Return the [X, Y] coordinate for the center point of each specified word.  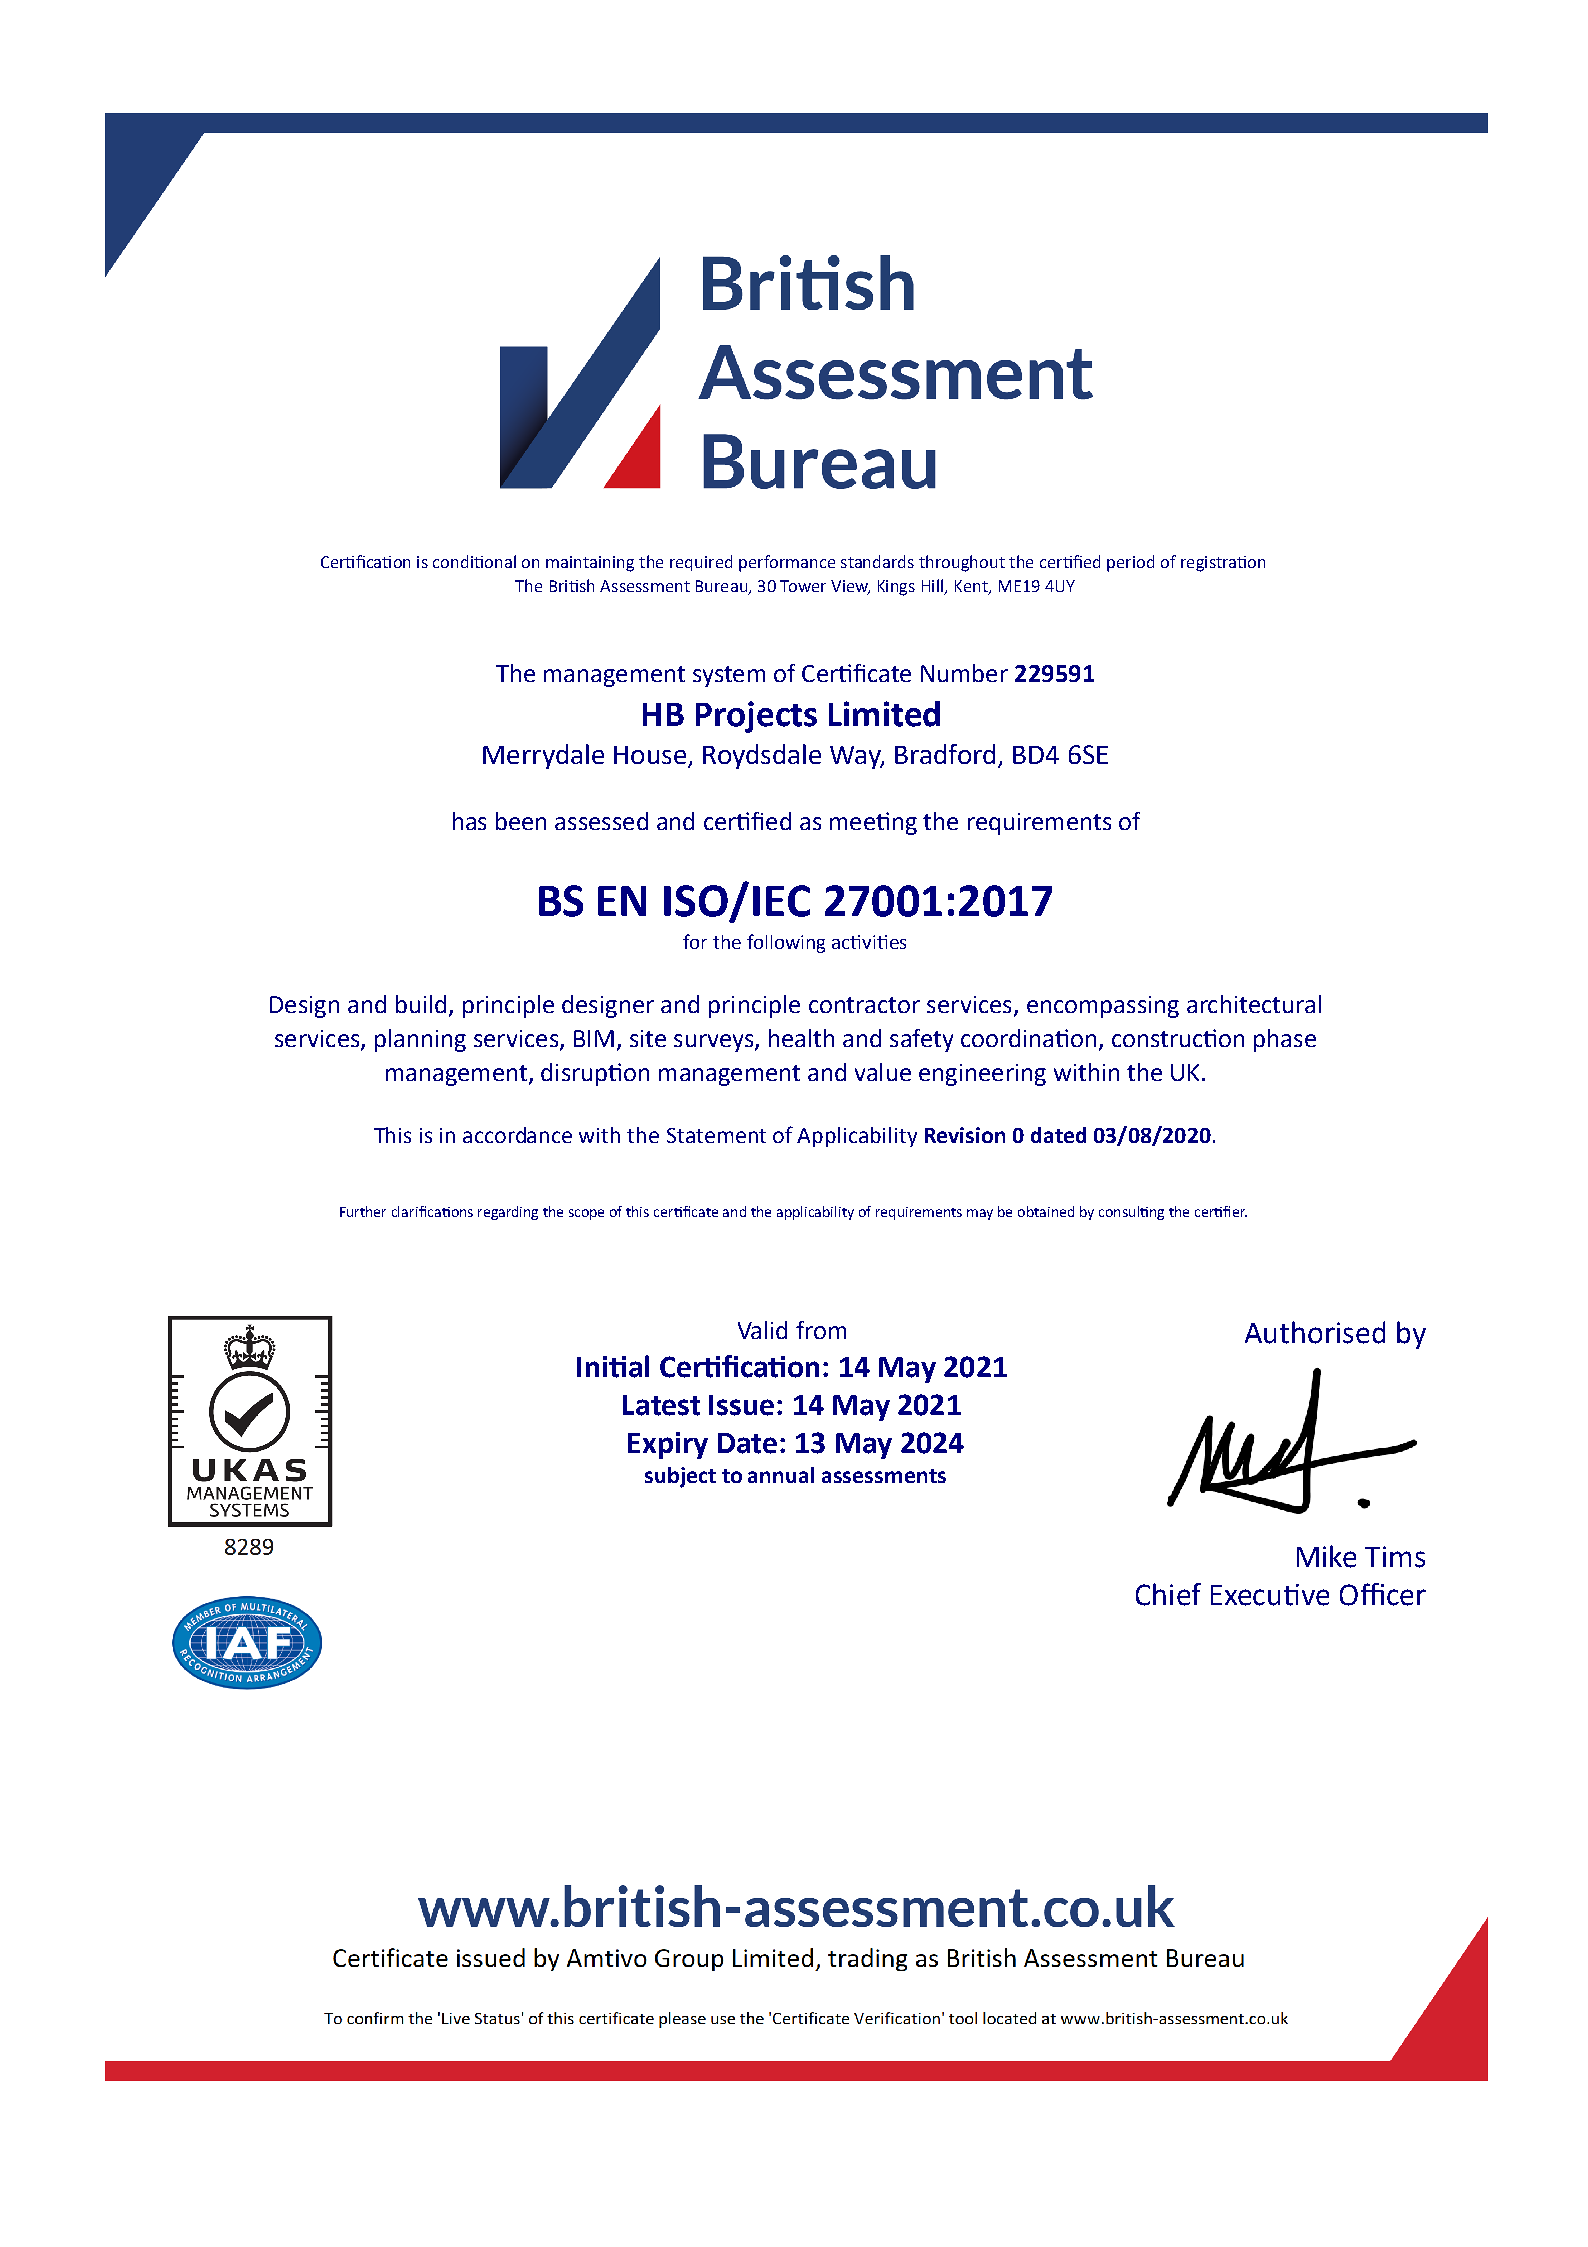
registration [1223, 564]
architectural [1254, 1004]
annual [781, 1475]
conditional [474, 561]
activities [869, 942]
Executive [1270, 1595]
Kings [896, 588]
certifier [1221, 1211]
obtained [1046, 1211]
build [421, 1004]
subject [680, 1477]
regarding [508, 1213]
